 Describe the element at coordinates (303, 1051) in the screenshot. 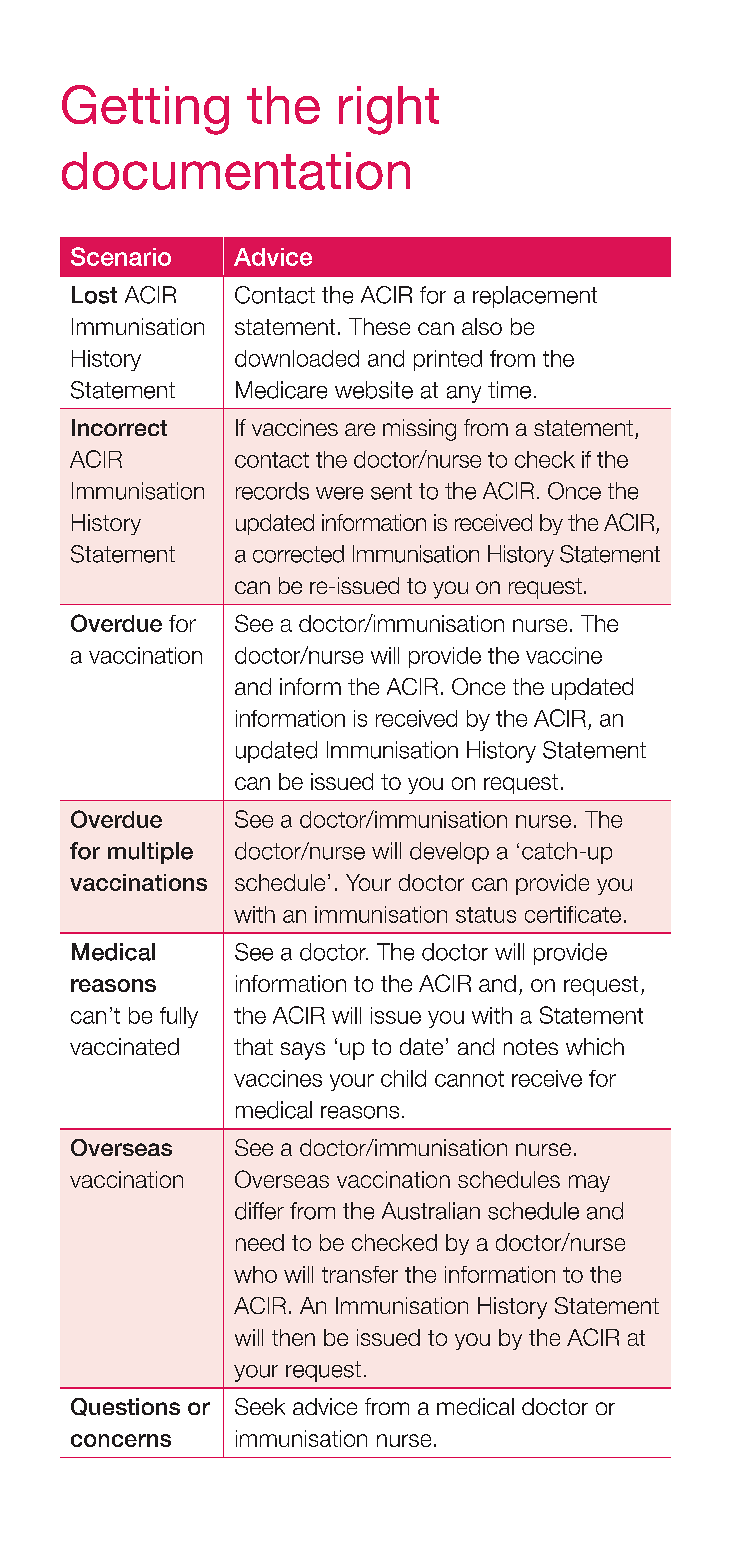

I see `says` at that location.
